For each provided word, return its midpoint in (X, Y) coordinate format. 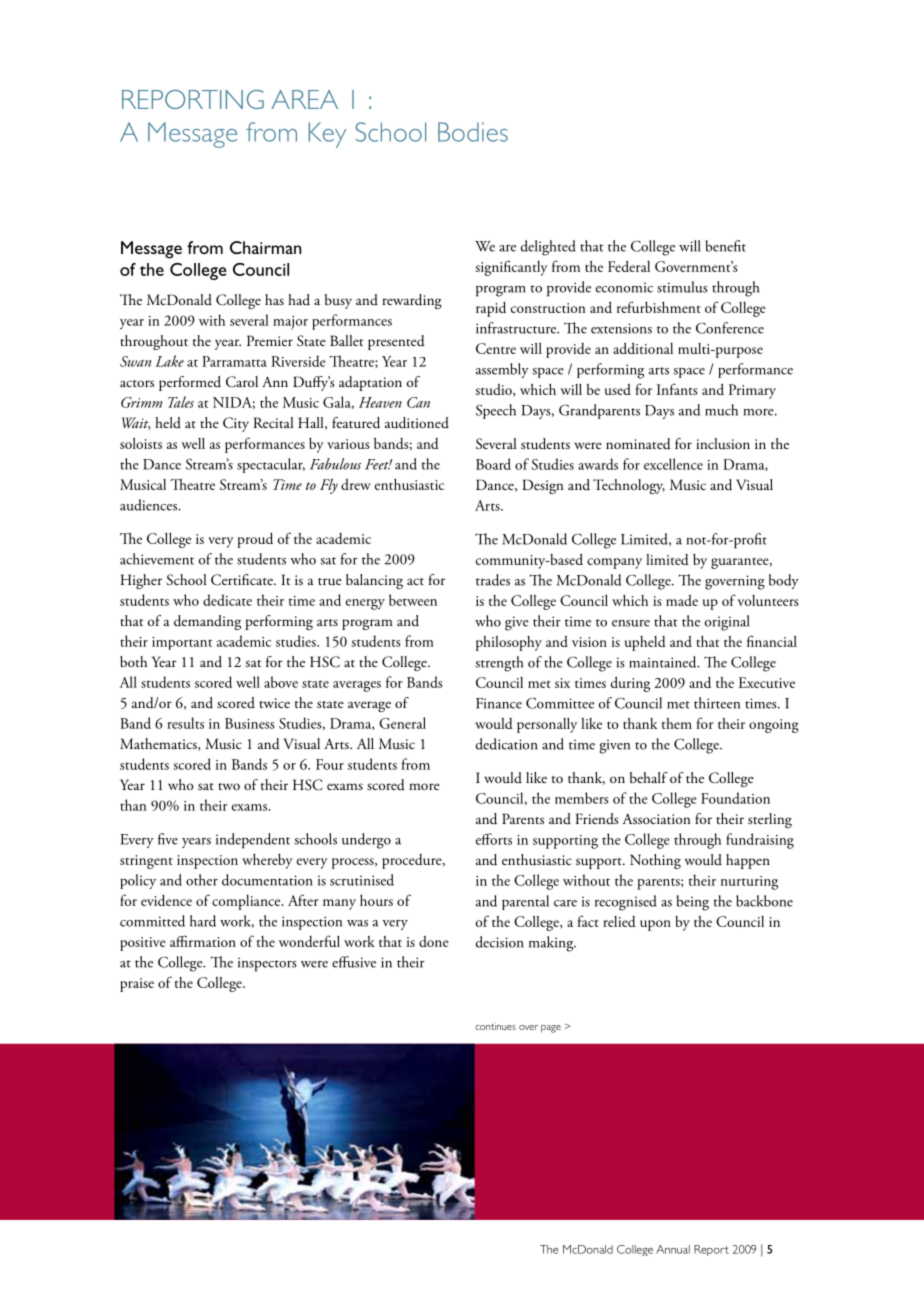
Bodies (473, 132)
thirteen (717, 703)
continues (495, 1026)
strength (499, 664)
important (182, 643)
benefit (726, 246)
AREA (304, 99)
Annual (673, 1249)
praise (137, 985)
